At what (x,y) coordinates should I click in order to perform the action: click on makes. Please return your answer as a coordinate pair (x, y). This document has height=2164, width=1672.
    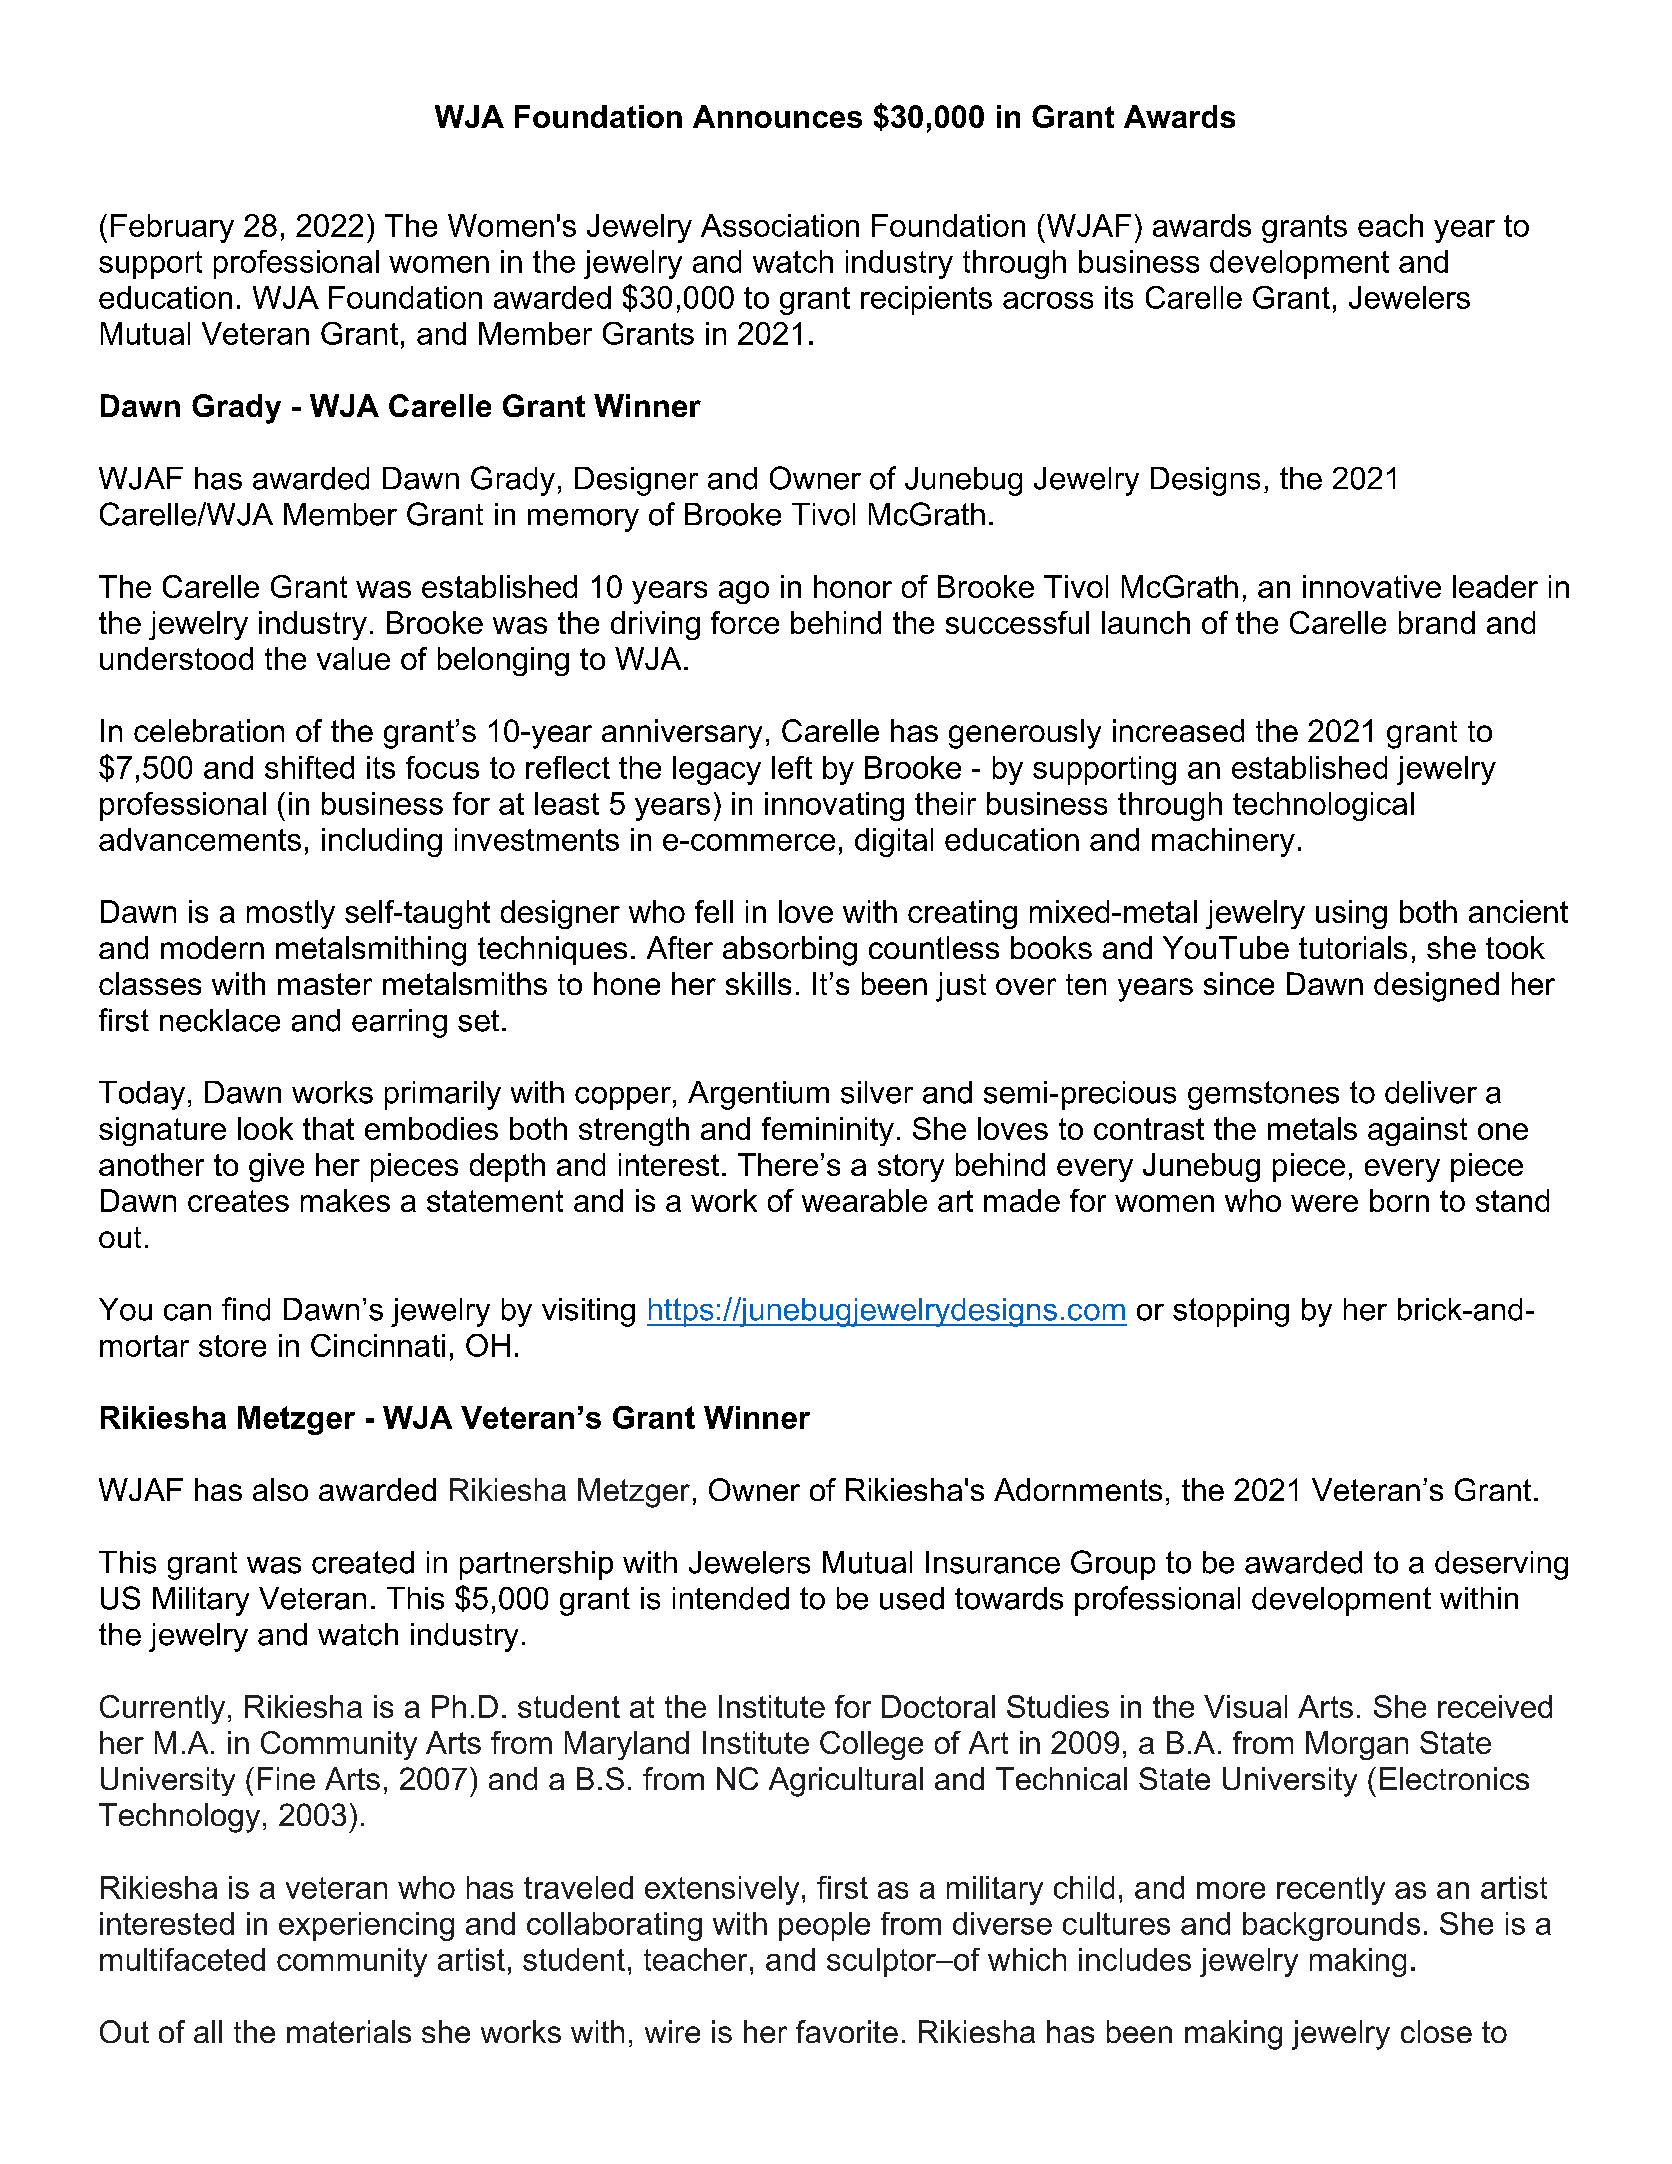
    Looking at the image, I should click on (345, 1200).
